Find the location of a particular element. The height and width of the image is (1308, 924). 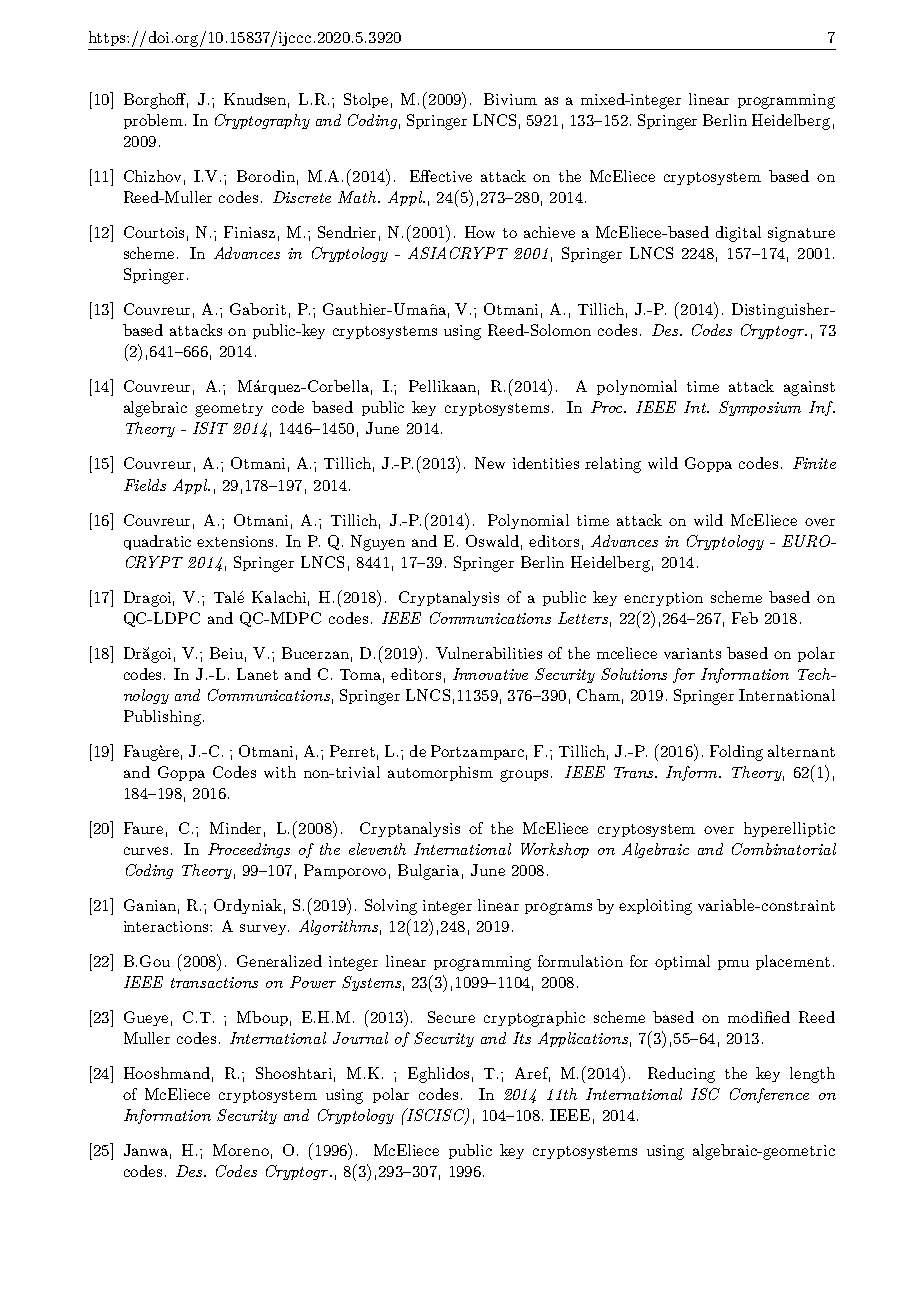

digital is located at coordinates (738, 234).
